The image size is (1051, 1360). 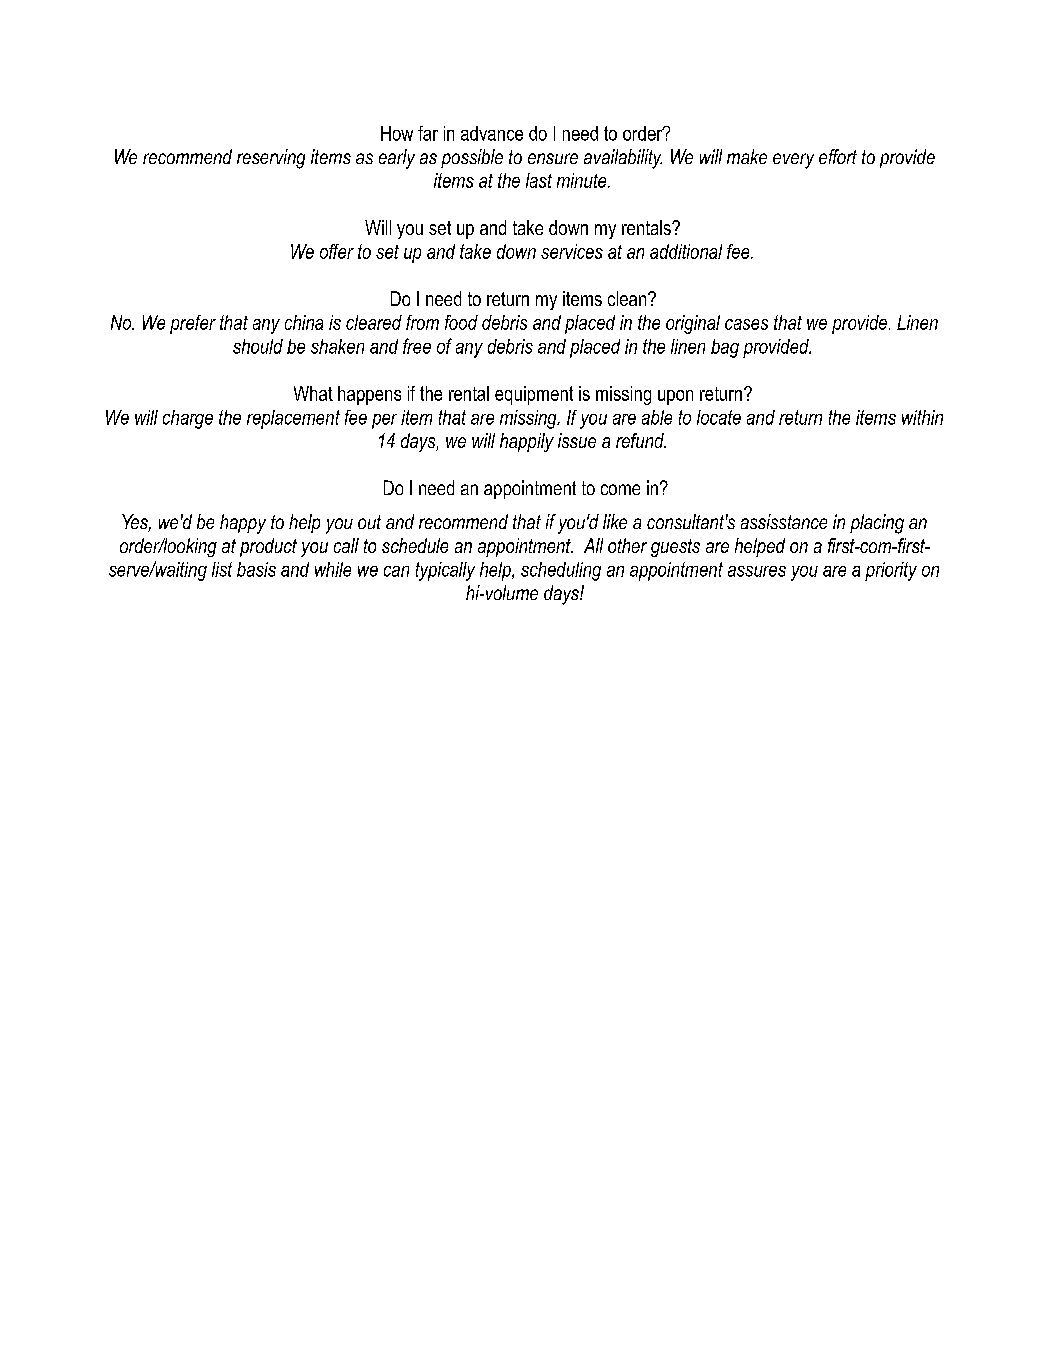 What do you see at coordinates (838, 156) in the page?
I see `effort` at bounding box center [838, 156].
